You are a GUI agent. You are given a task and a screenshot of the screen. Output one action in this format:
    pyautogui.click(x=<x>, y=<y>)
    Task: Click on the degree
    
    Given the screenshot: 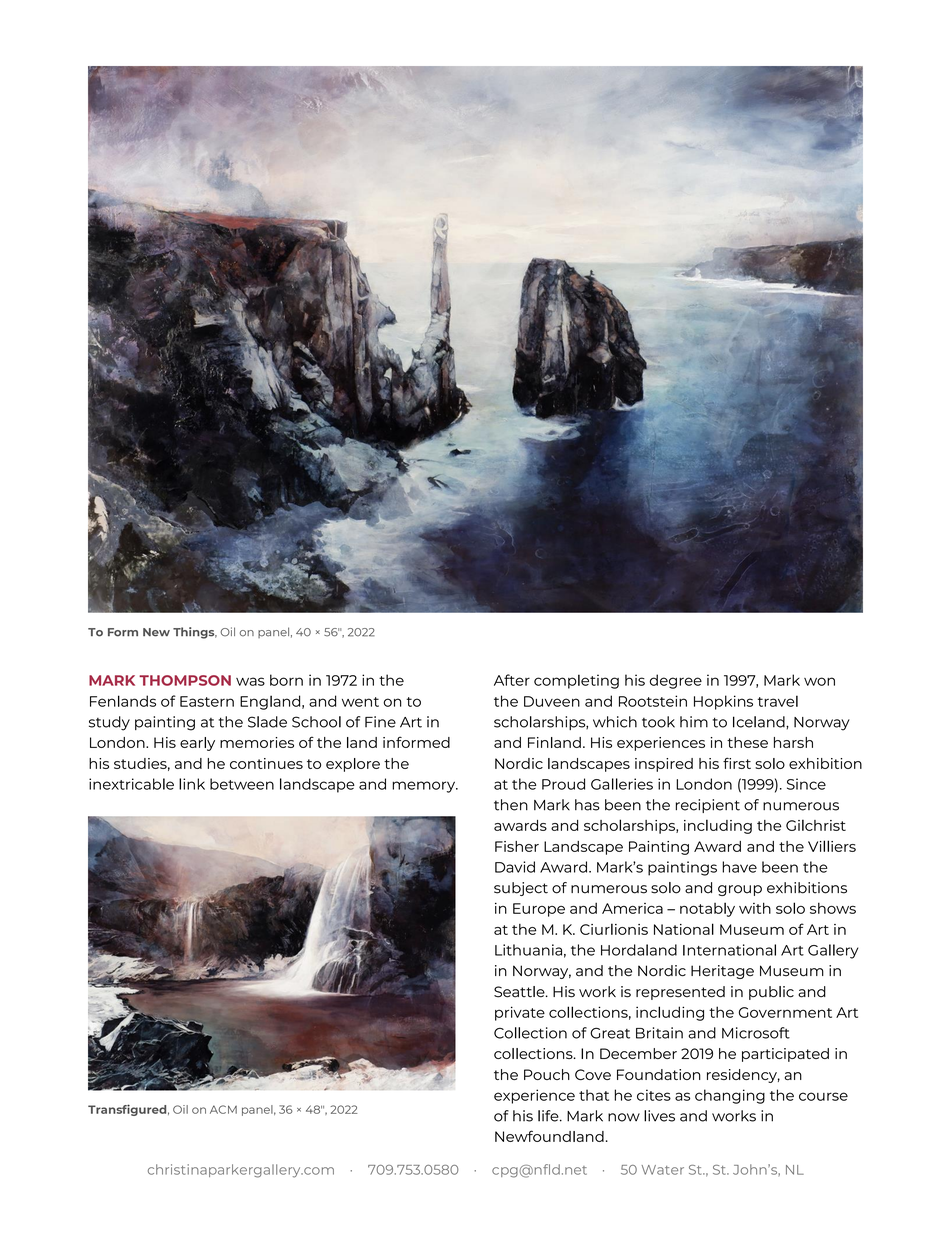 What is the action you would take?
    pyautogui.click(x=676, y=681)
